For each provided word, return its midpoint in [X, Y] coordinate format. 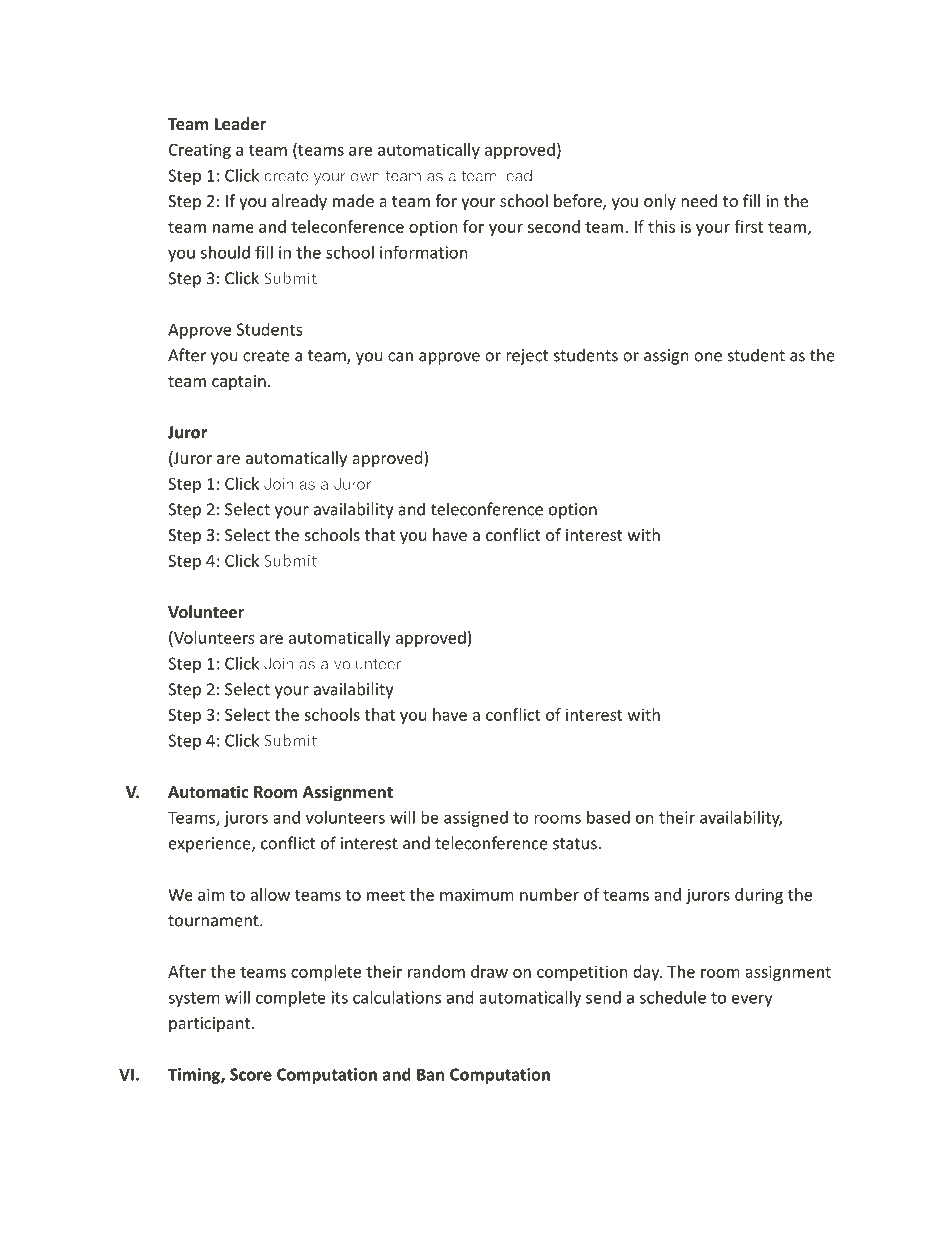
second [554, 226]
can [400, 357]
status [575, 844]
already [299, 202]
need [699, 200]
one [708, 357]
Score [251, 1074]
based [608, 817]
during [759, 896]
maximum [477, 894]
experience [211, 845]
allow [270, 894]
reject [527, 357]
